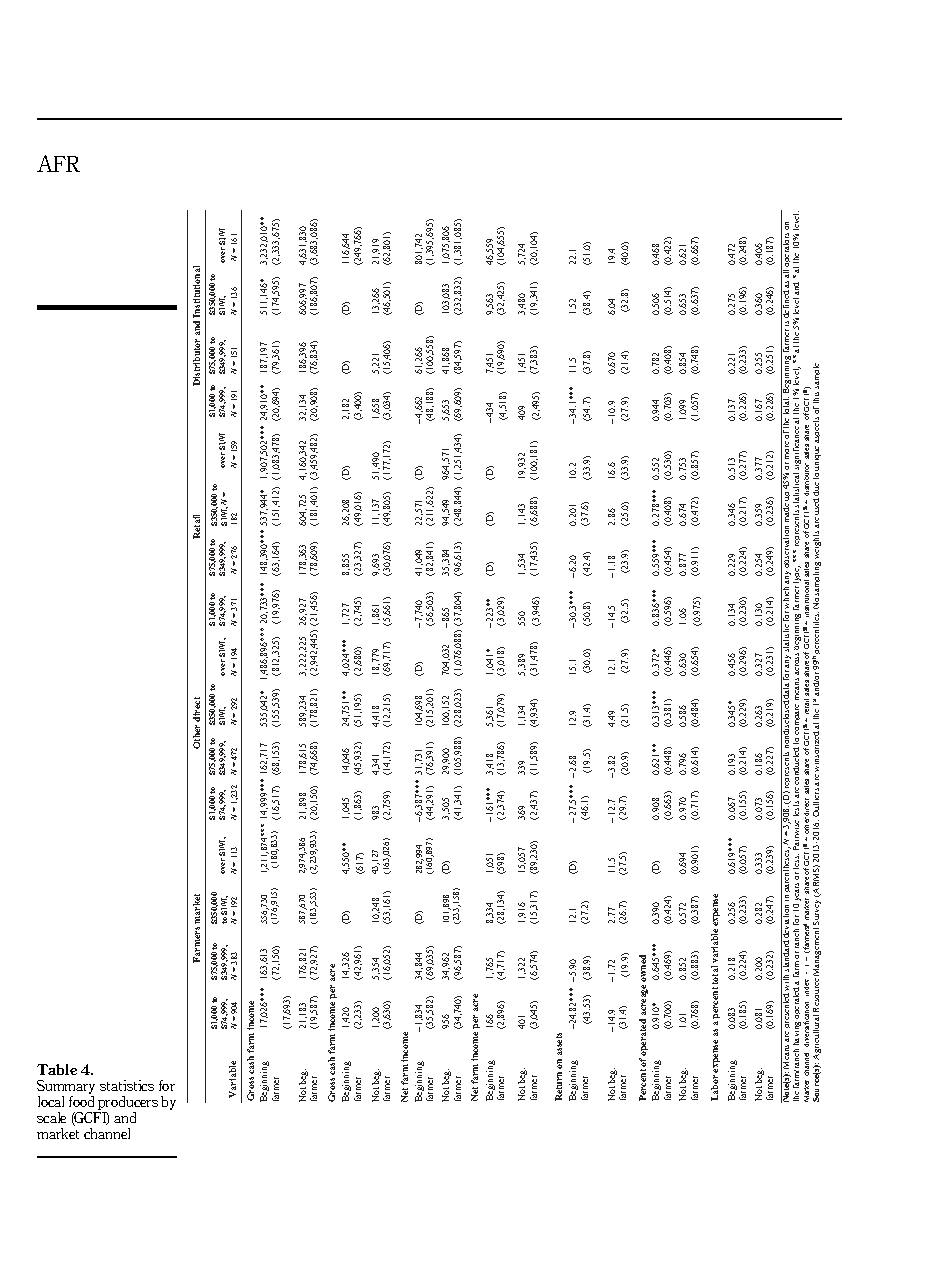  What do you see at coordinates (66, 1087) in the screenshot?
I see `Summary` at bounding box center [66, 1087].
